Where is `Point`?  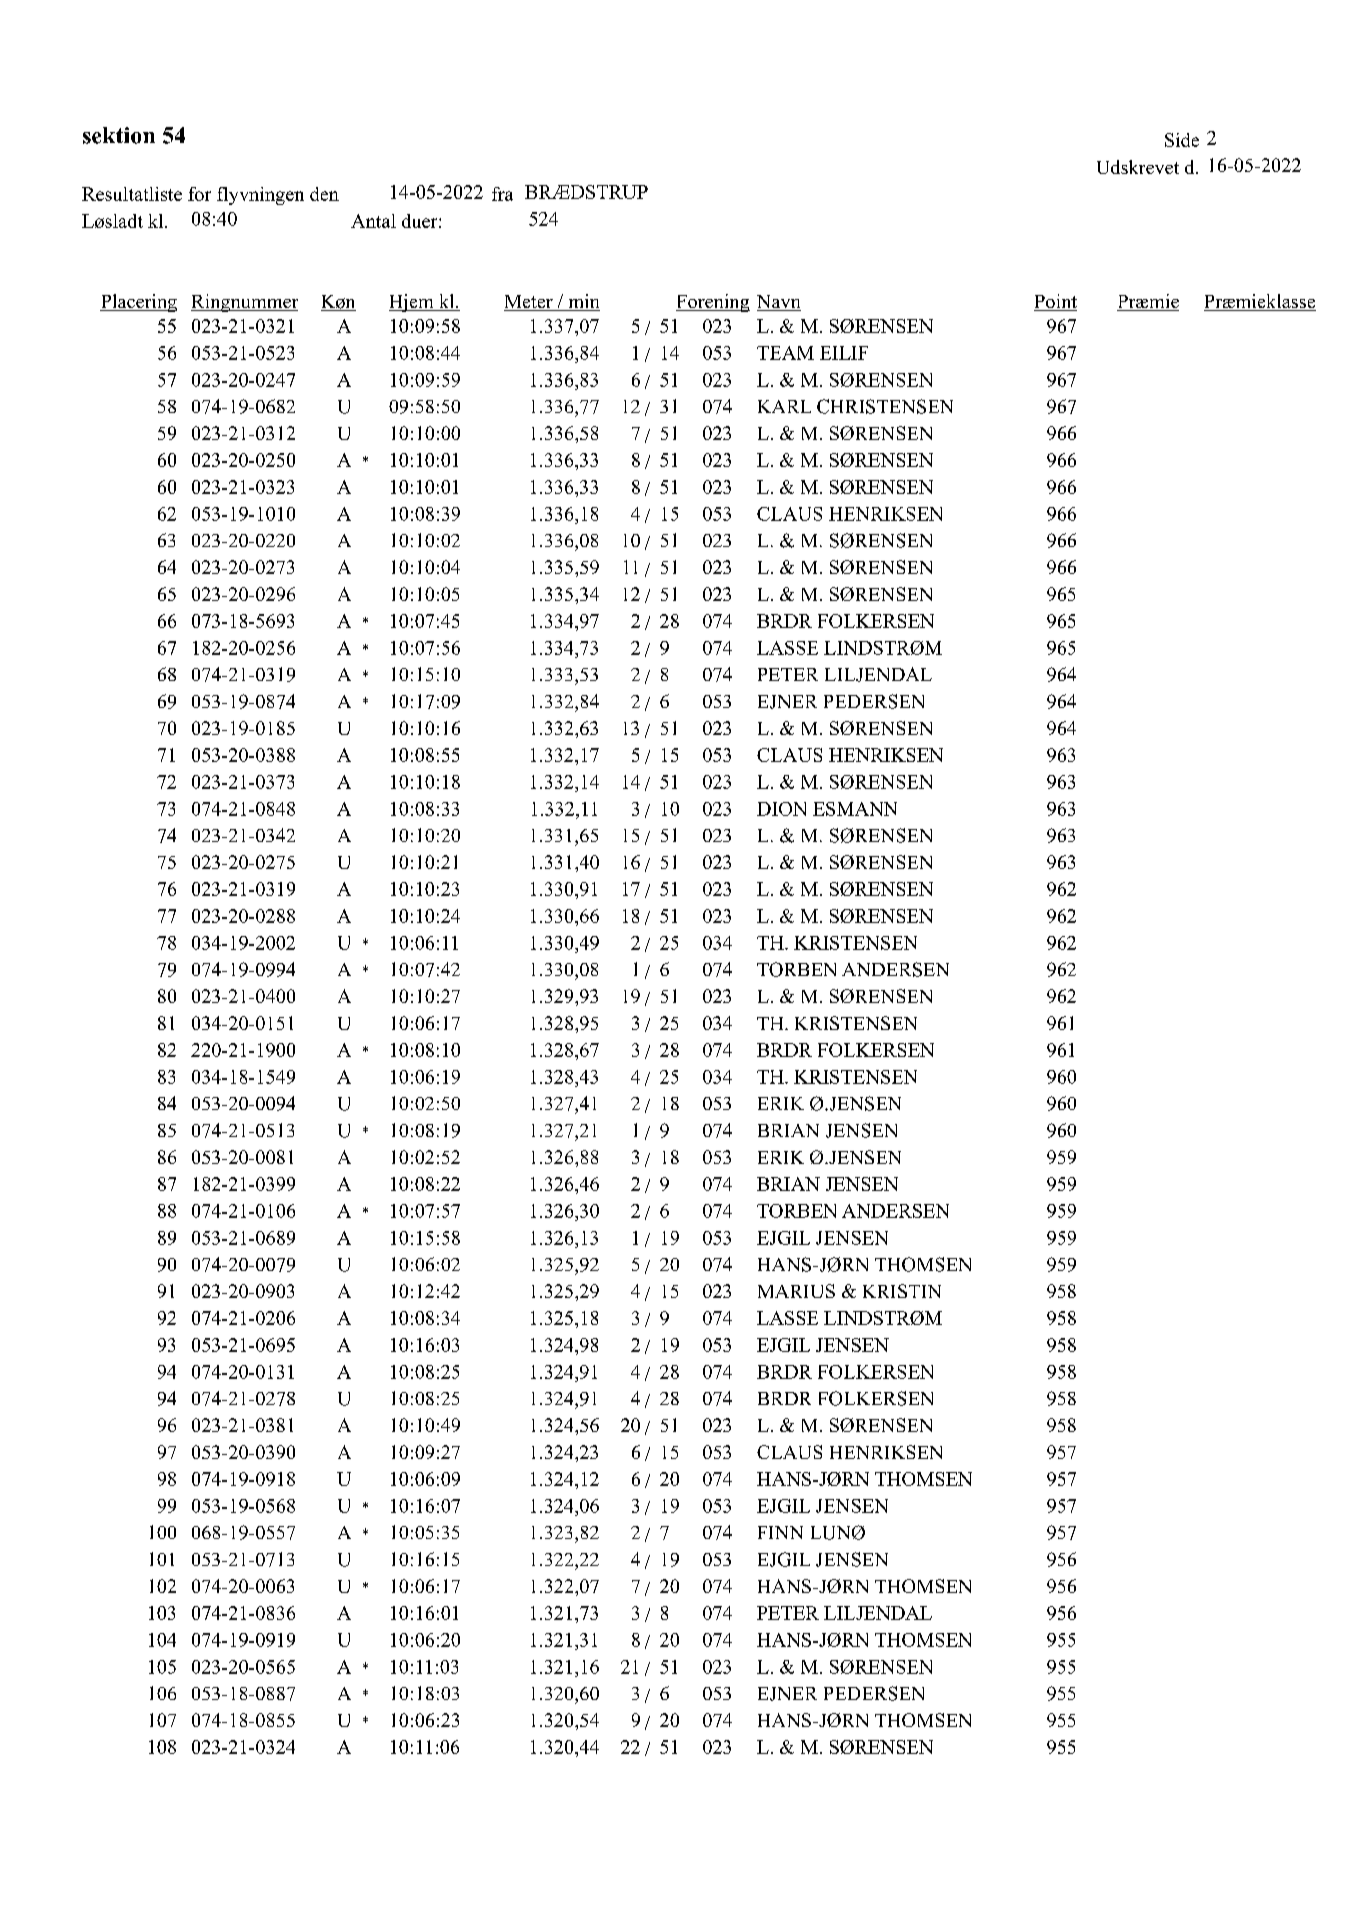
Point is located at coordinates (1055, 302).
